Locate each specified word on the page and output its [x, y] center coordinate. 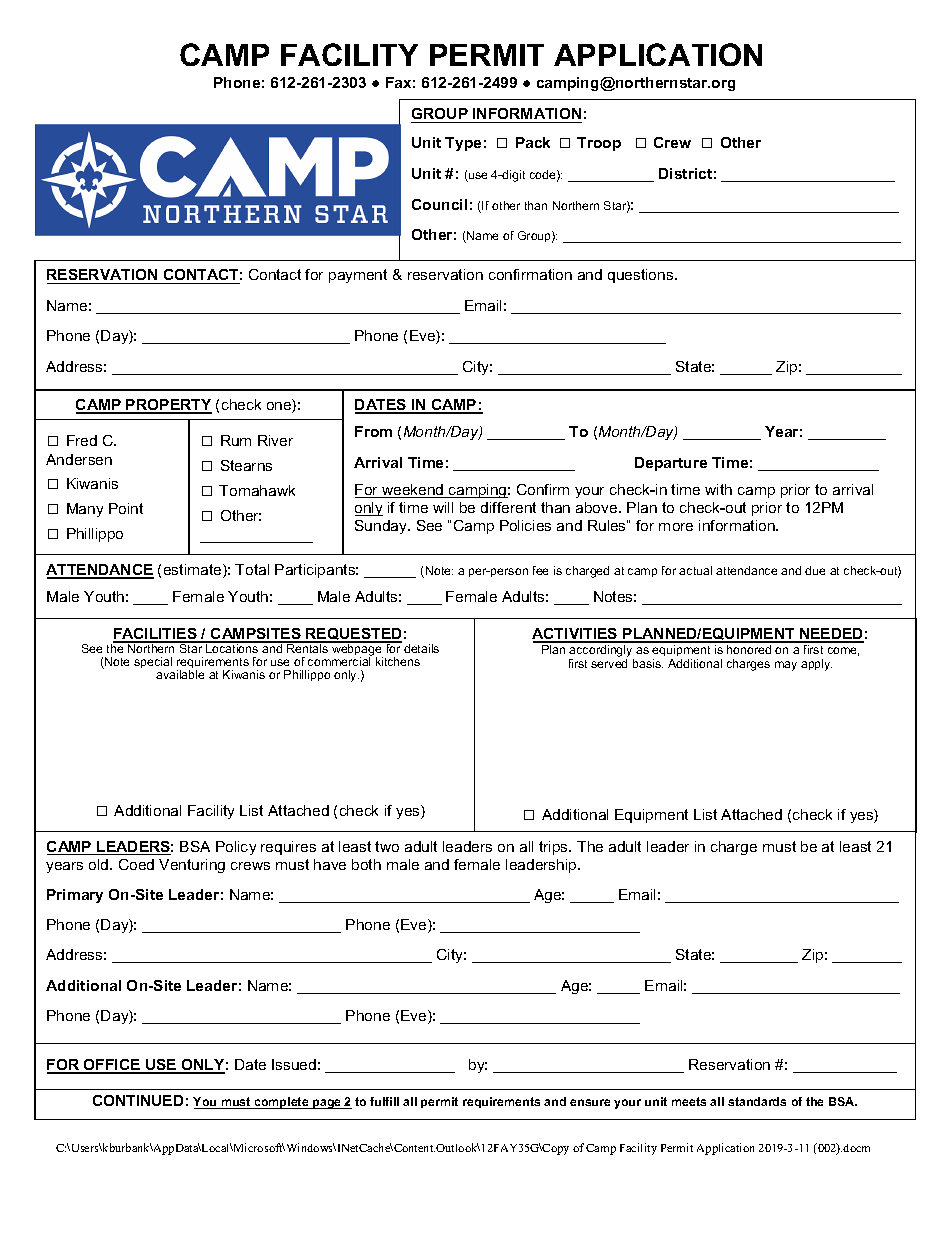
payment [358, 276]
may [786, 666]
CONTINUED [138, 1100]
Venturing [192, 866]
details [421, 648]
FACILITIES [156, 635]
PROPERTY [168, 406]
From [373, 431]
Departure [671, 464]
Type [463, 144]
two [387, 846]
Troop [599, 144]
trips [554, 848]
